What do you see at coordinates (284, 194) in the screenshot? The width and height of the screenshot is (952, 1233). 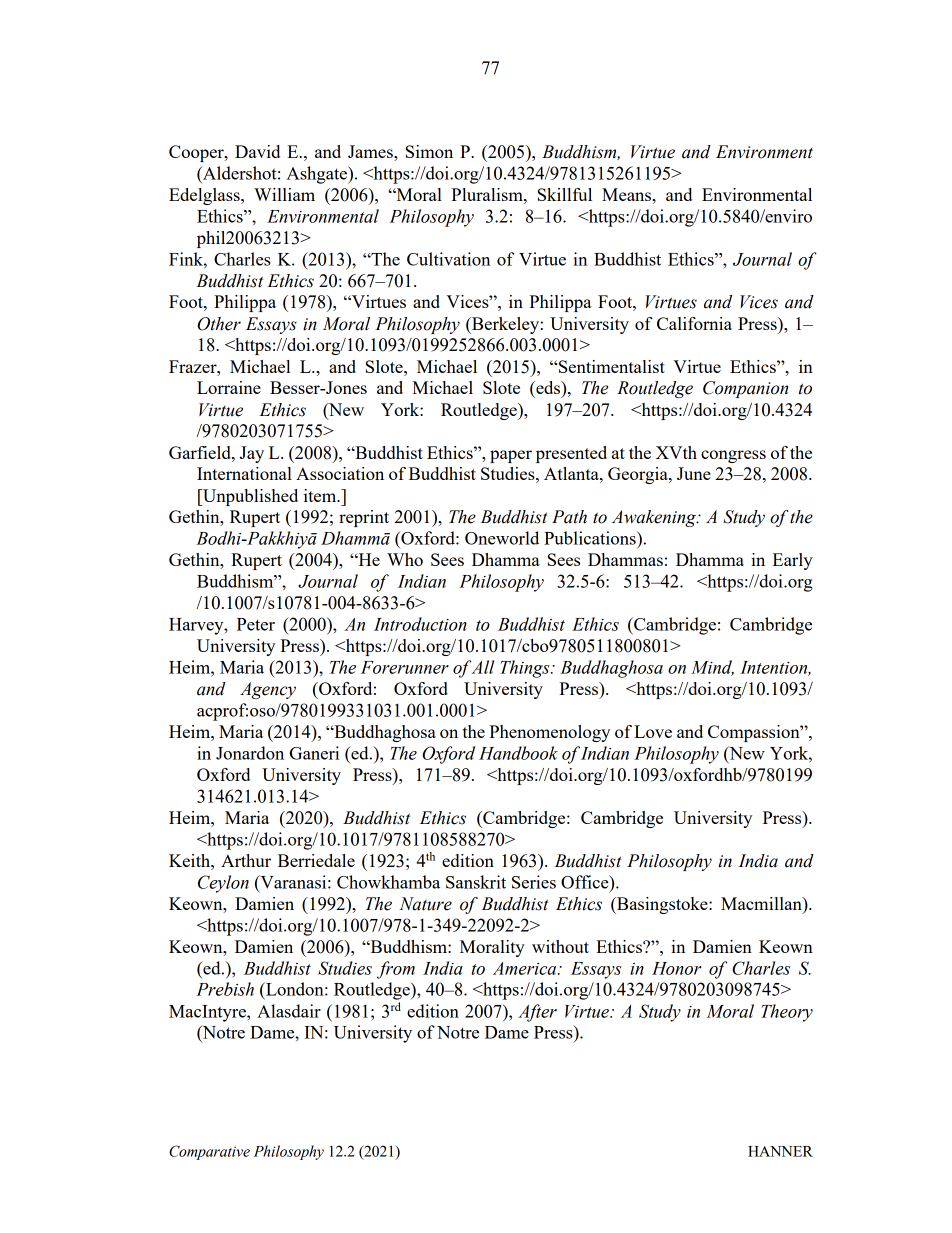 I see `William` at bounding box center [284, 194].
